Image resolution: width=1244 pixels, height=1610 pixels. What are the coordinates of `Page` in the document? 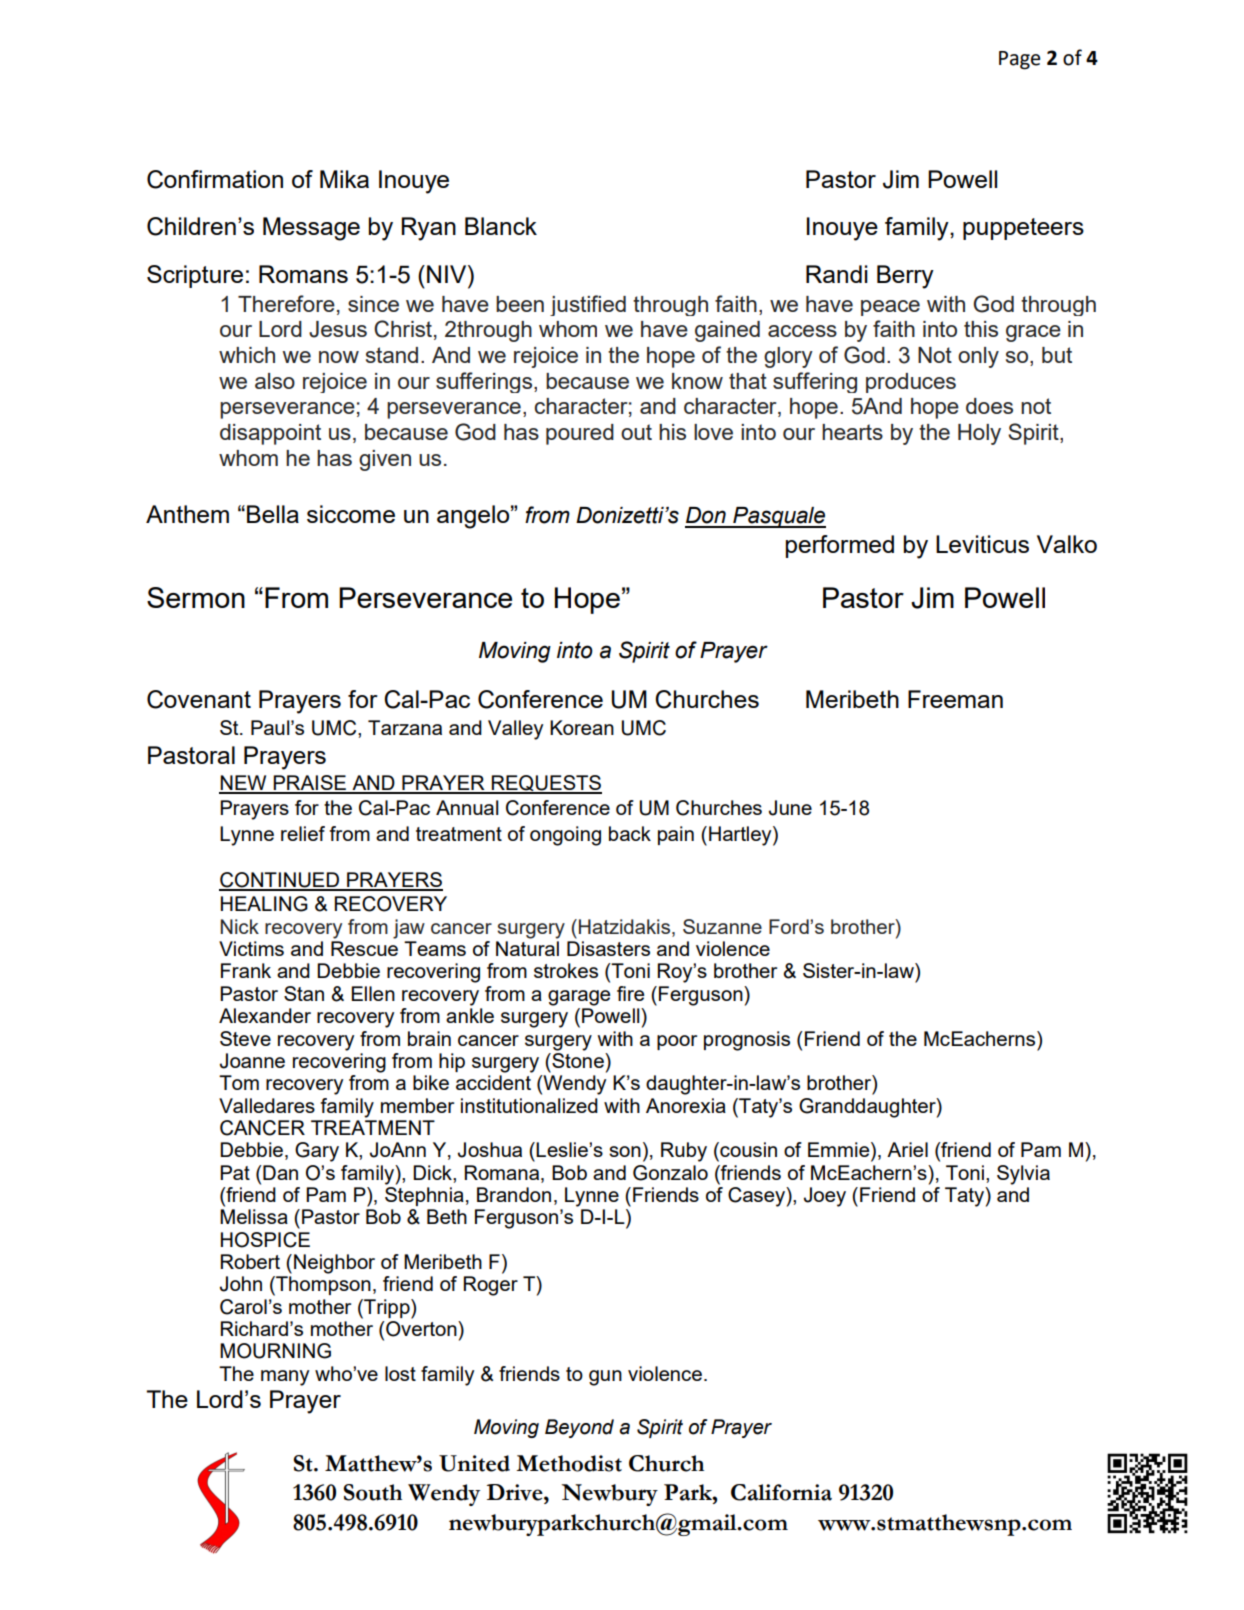 It's located at (1019, 60).
